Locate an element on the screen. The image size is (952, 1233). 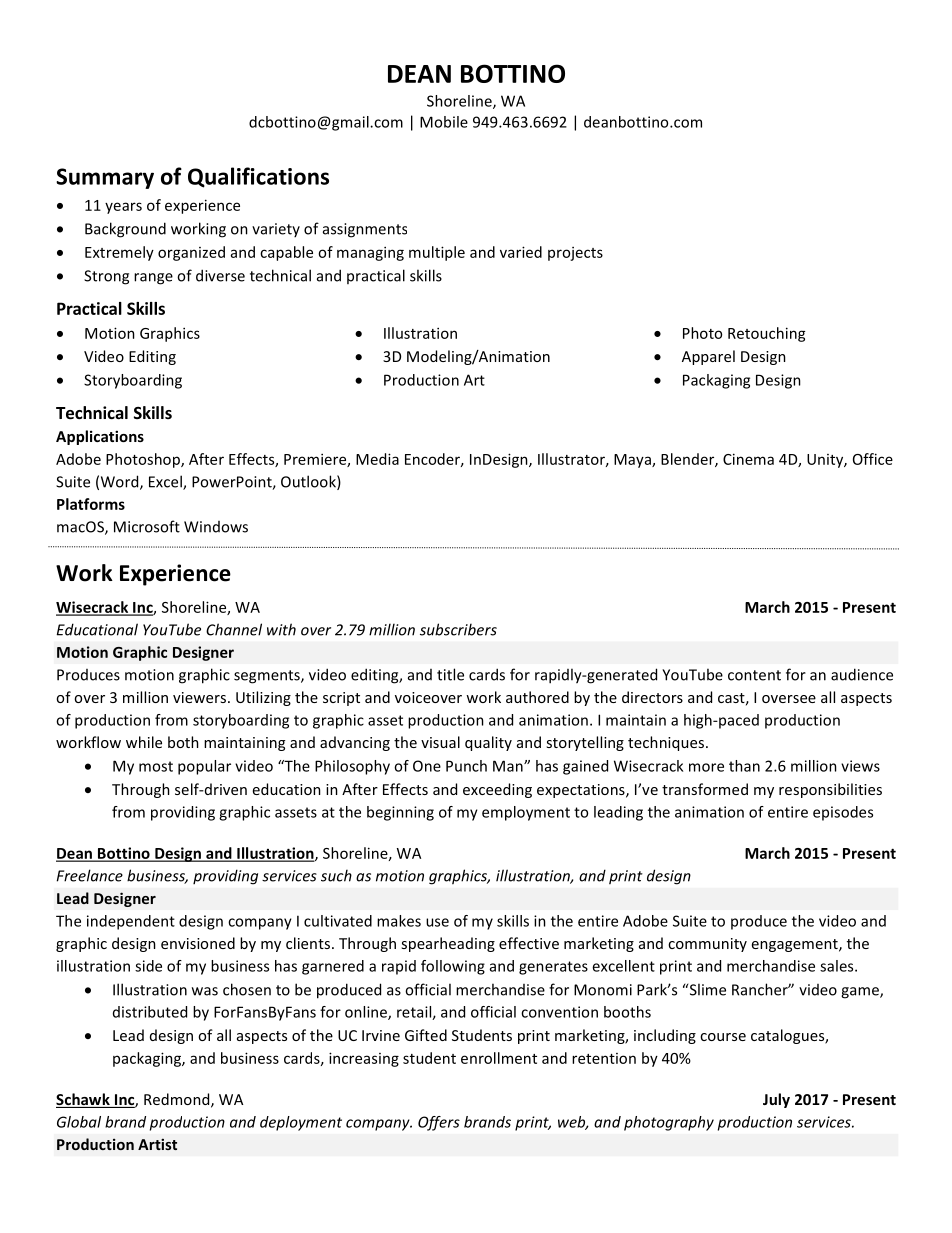
July is located at coordinates (776, 1100).
